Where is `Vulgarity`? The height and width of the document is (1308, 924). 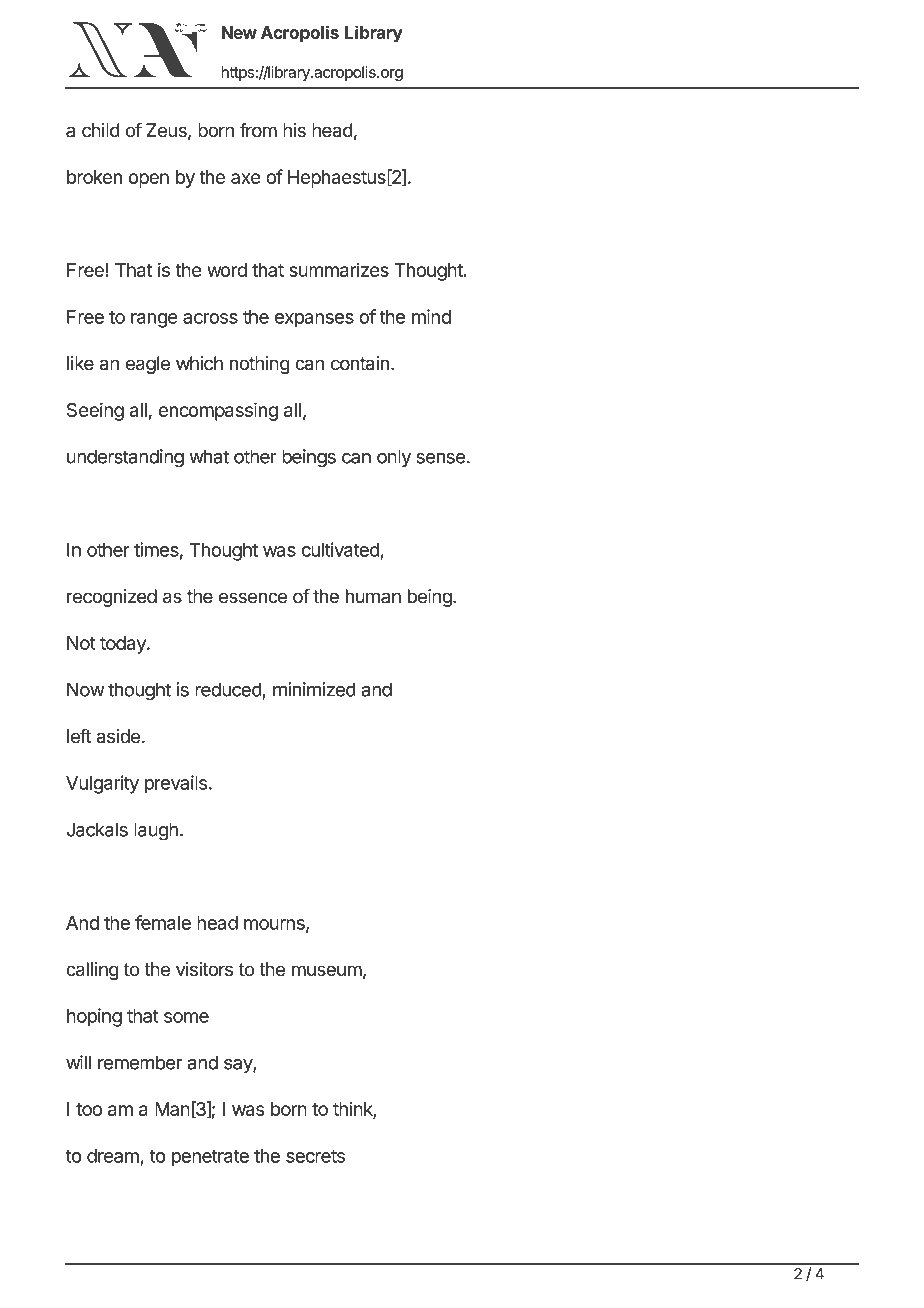
Vulgarity is located at coordinates (102, 784).
